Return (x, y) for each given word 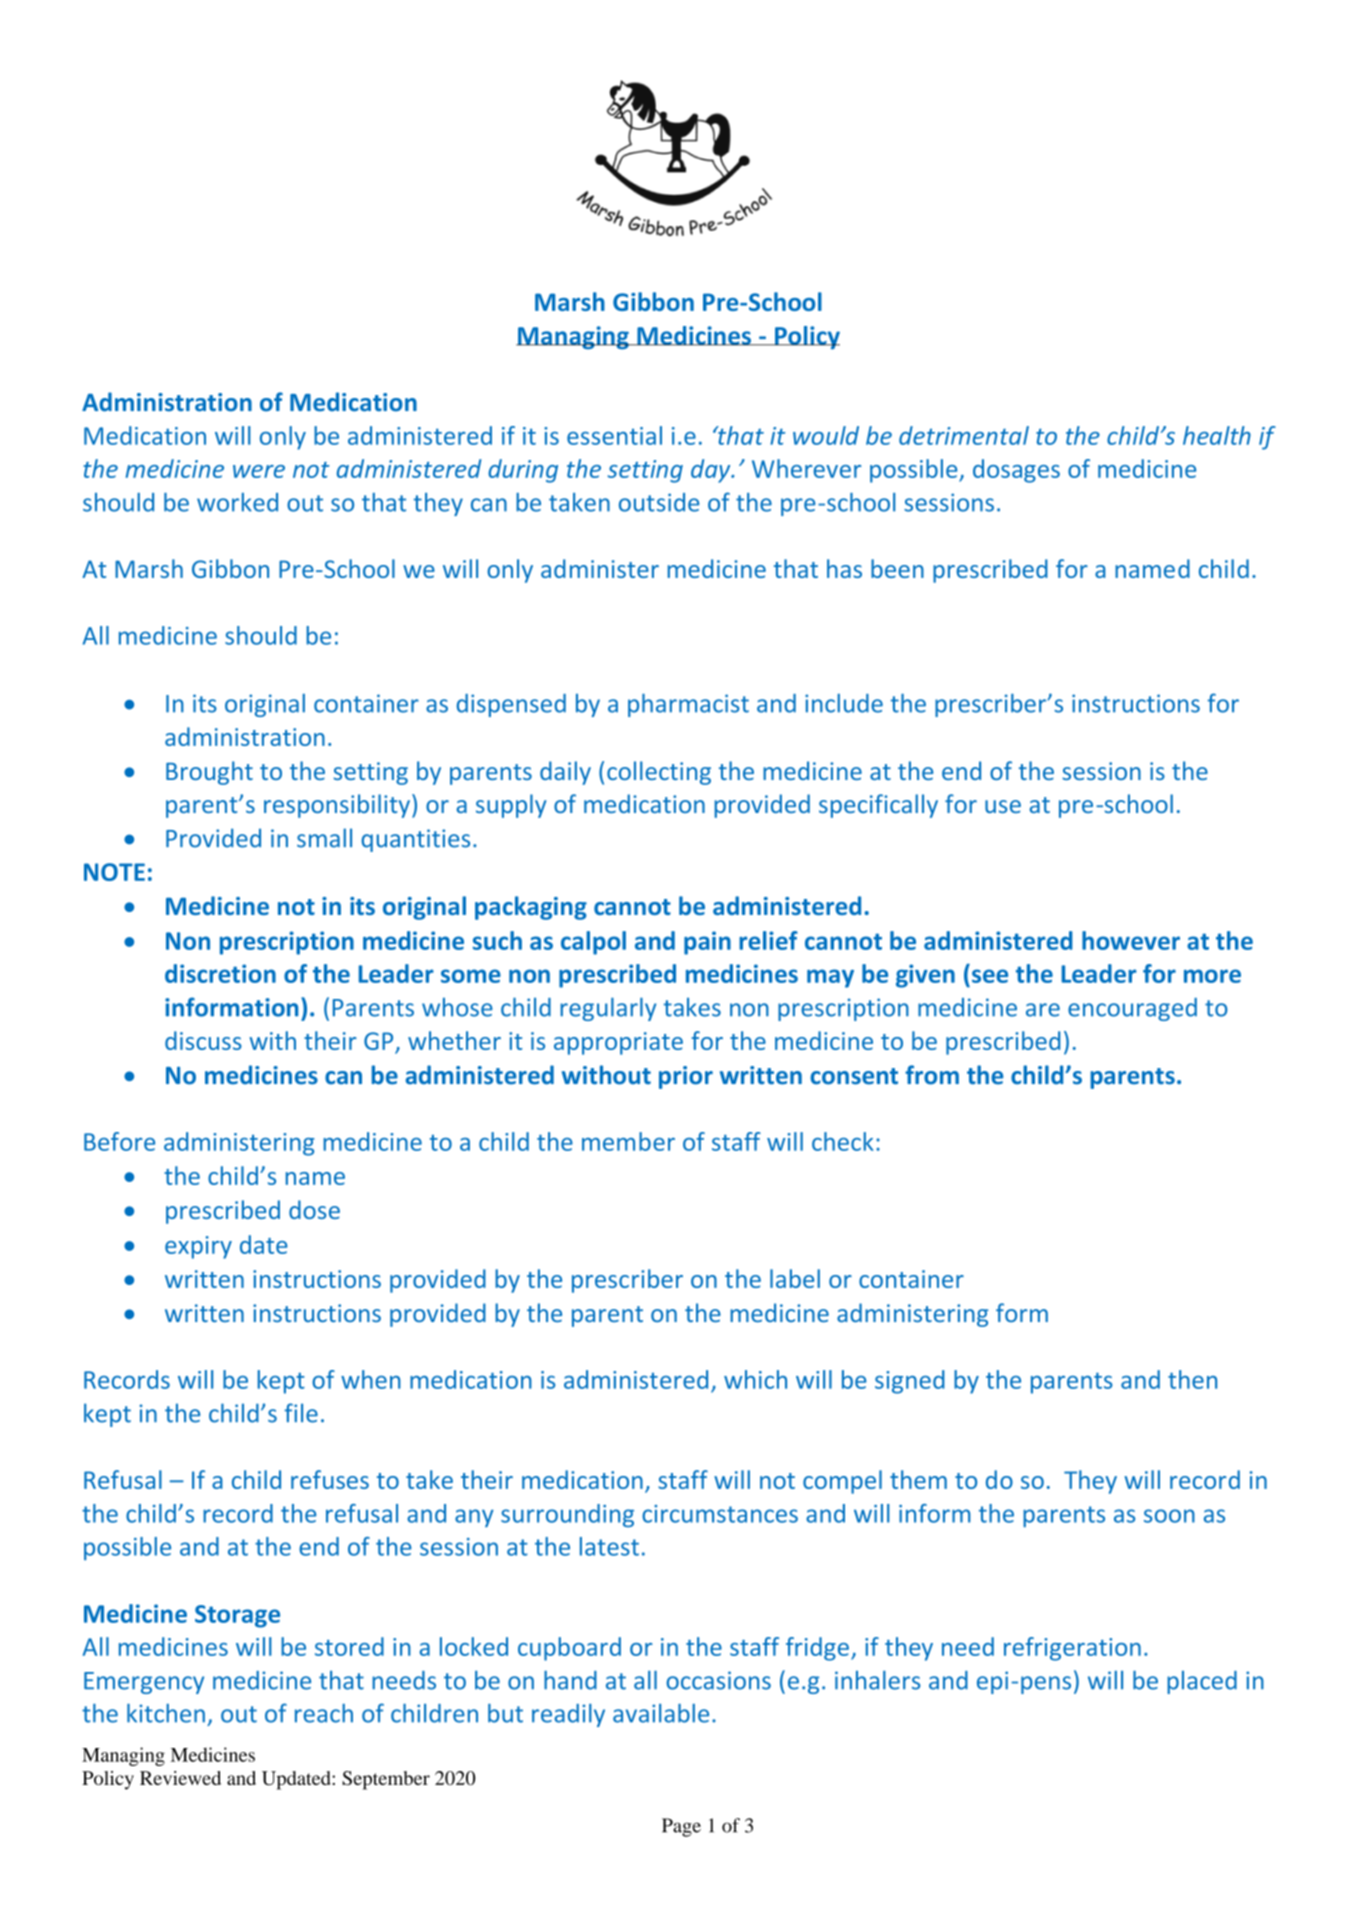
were (259, 471)
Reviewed (180, 1778)
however (1131, 940)
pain (707, 943)
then (1192, 1379)
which (755, 1379)
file (301, 1413)
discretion (220, 973)
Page (681, 1827)
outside (659, 502)
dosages (1016, 471)
